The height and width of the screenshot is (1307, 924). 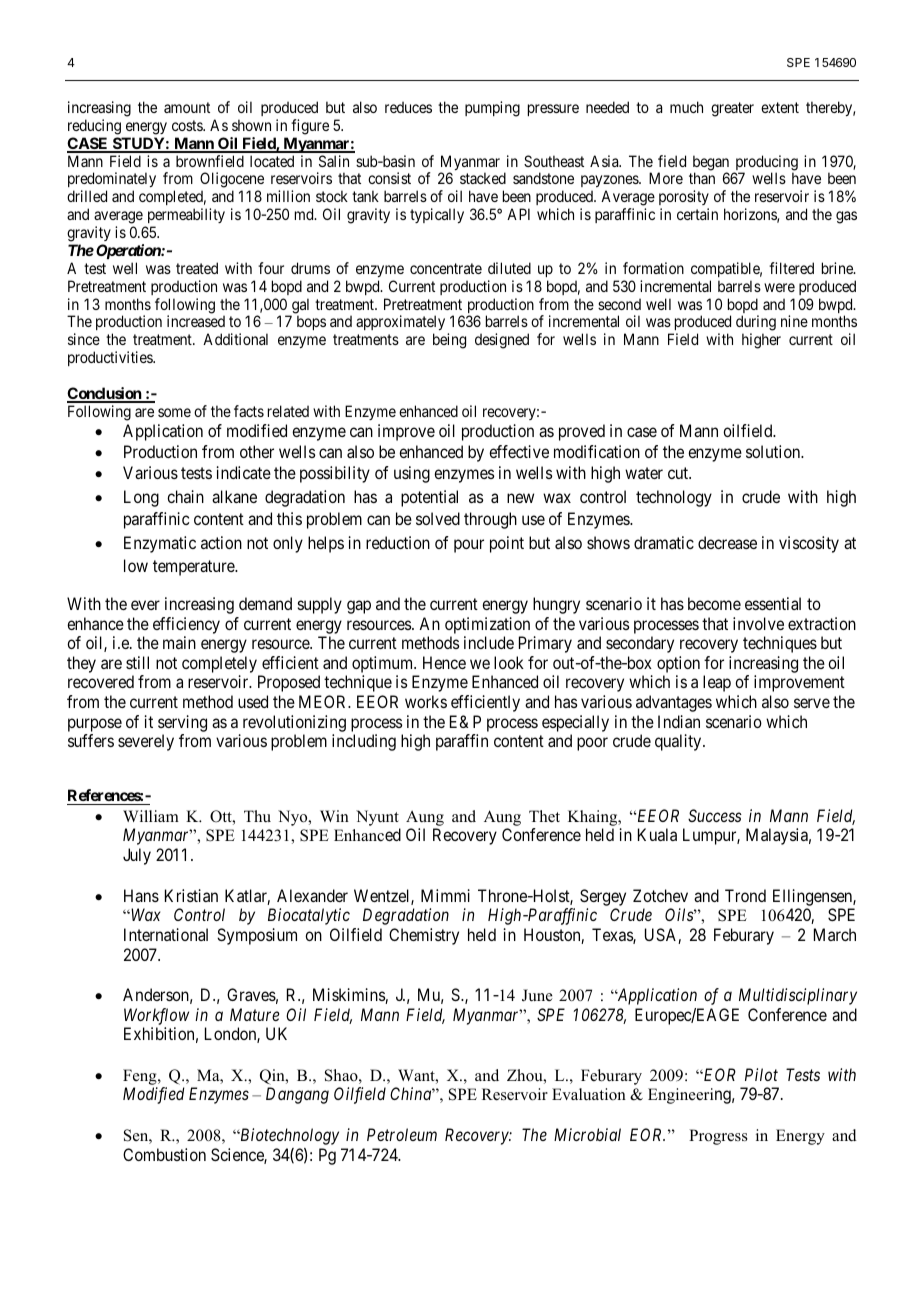 What do you see at coordinates (186, 625) in the screenshot?
I see `efficiency` at bounding box center [186, 625].
